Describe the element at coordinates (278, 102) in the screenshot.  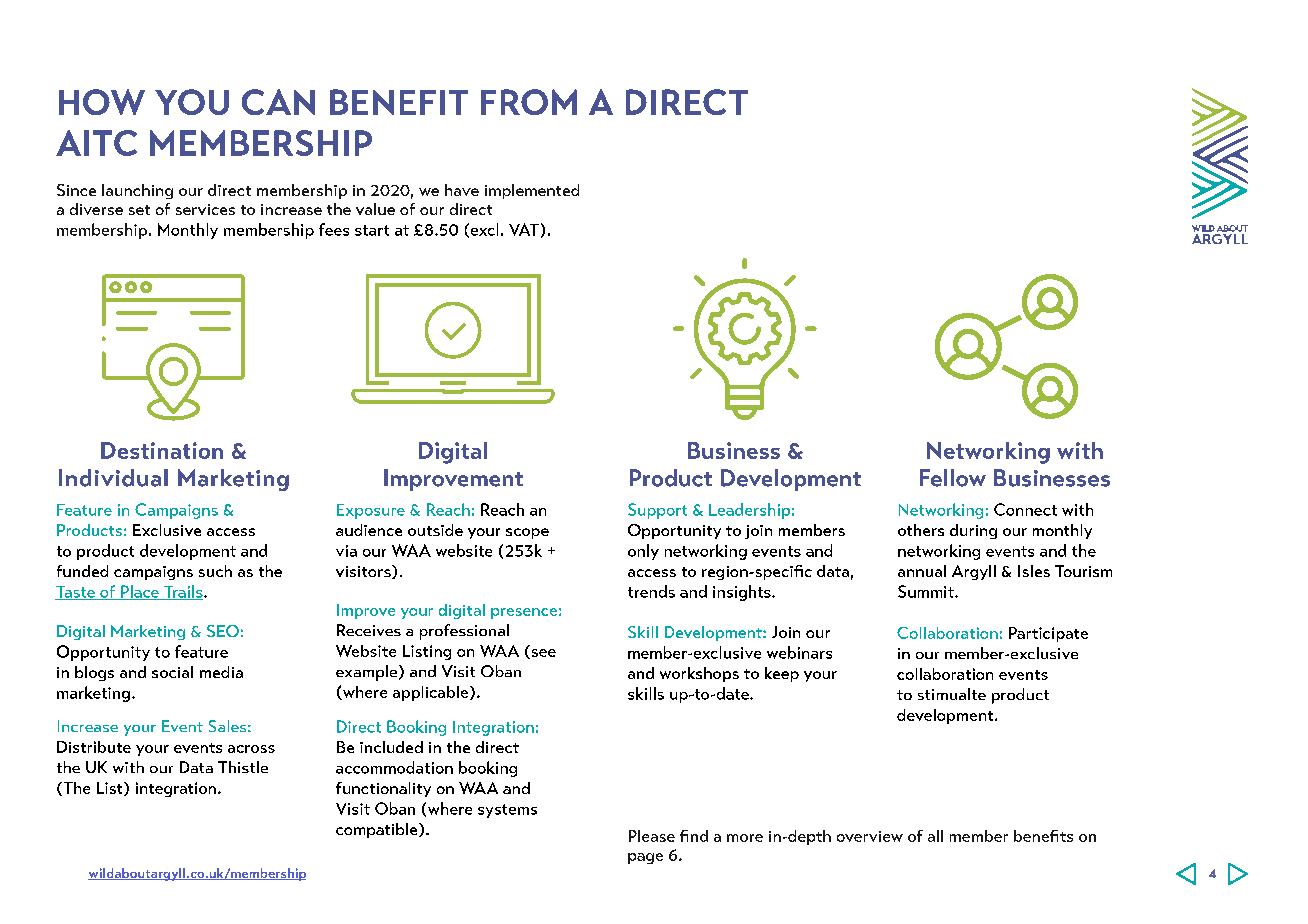
I see `CAN` at that location.
